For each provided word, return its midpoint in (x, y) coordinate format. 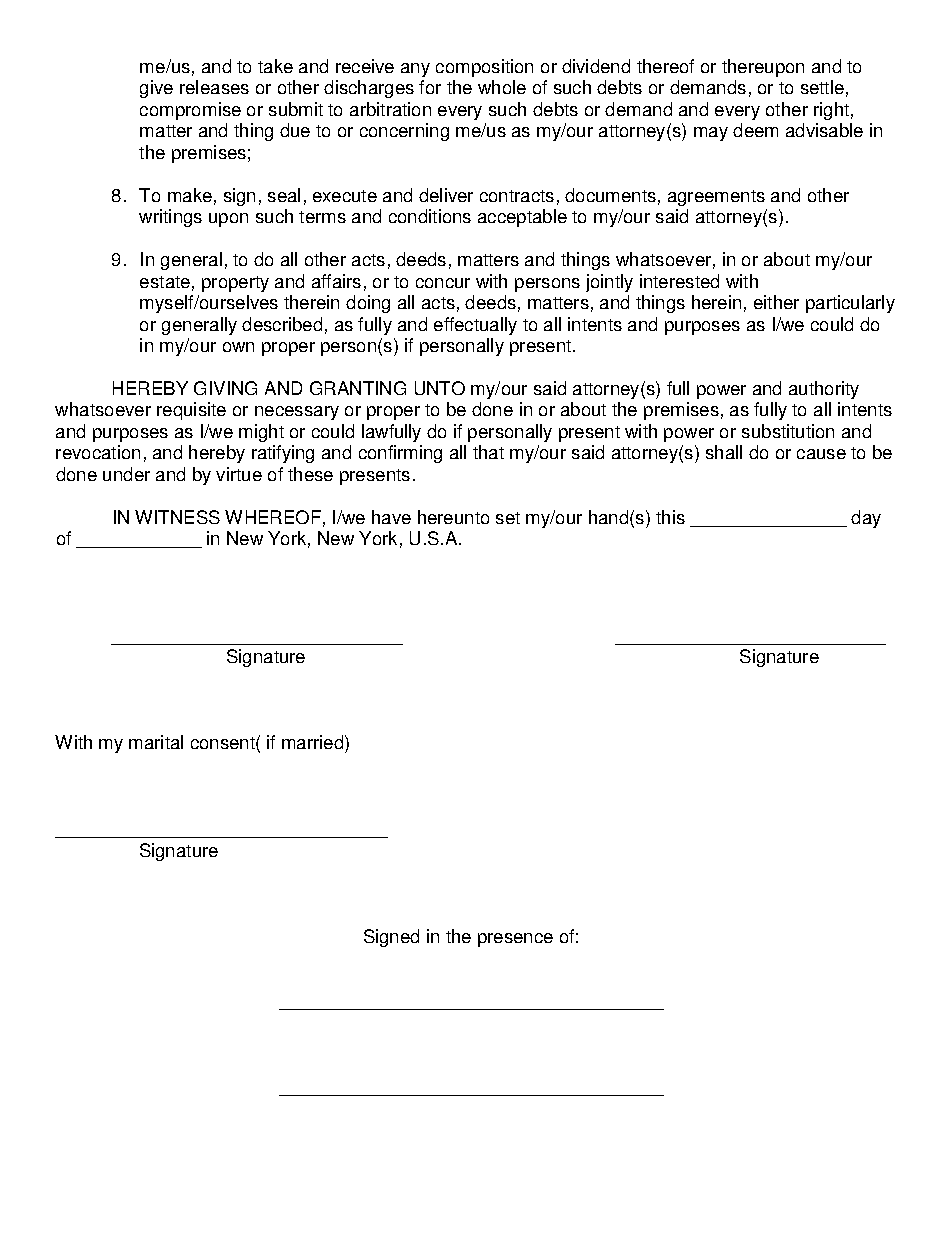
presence (515, 940)
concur (443, 283)
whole (502, 87)
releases (214, 87)
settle (822, 87)
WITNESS (177, 517)
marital (156, 742)
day (866, 519)
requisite (191, 411)
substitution (788, 431)
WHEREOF (273, 517)
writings (170, 218)
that (488, 452)
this (670, 517)
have (391, 517)
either (776, 302)
